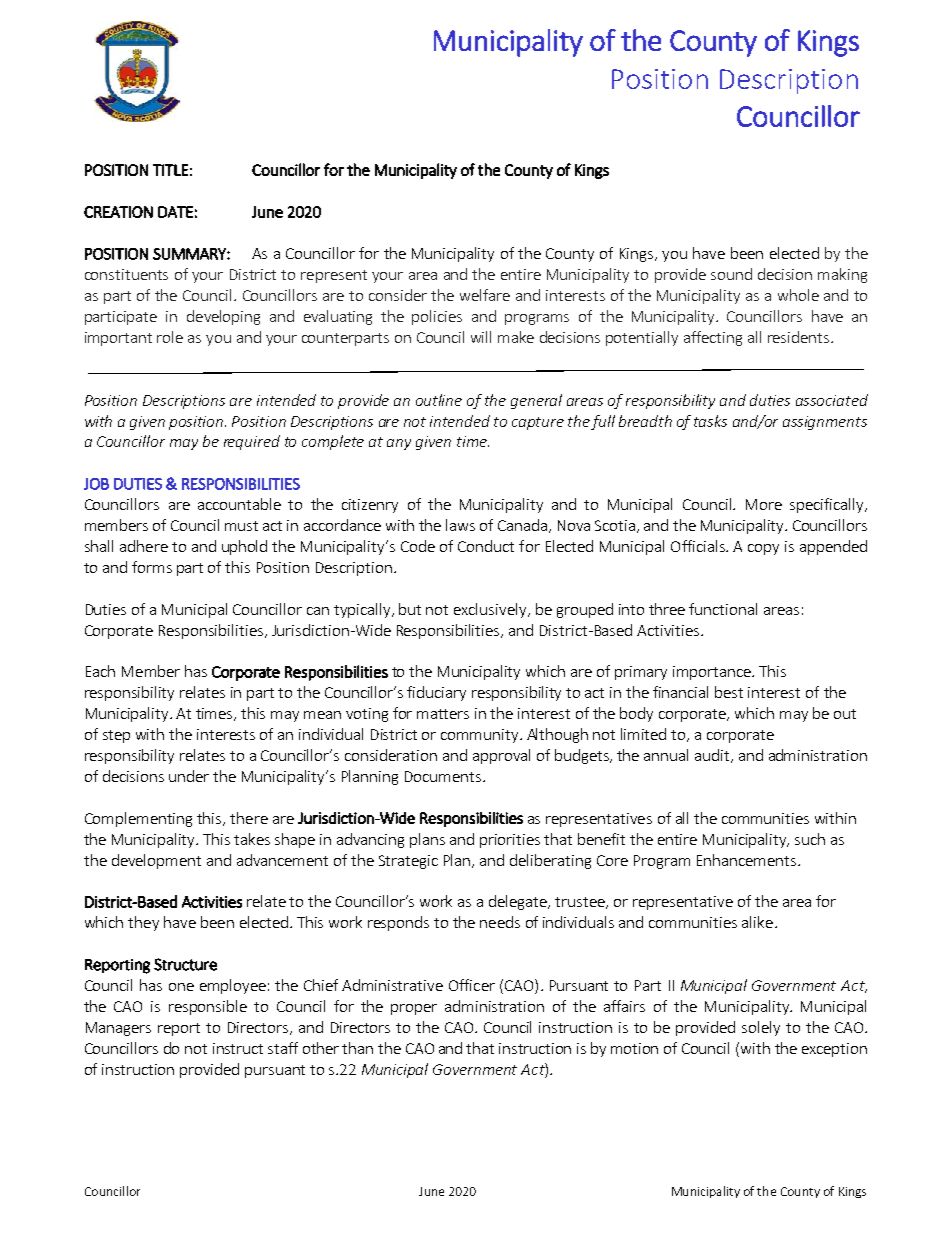 This document has height=1233, width=952. I want to click on sound, so click(731, 274).
